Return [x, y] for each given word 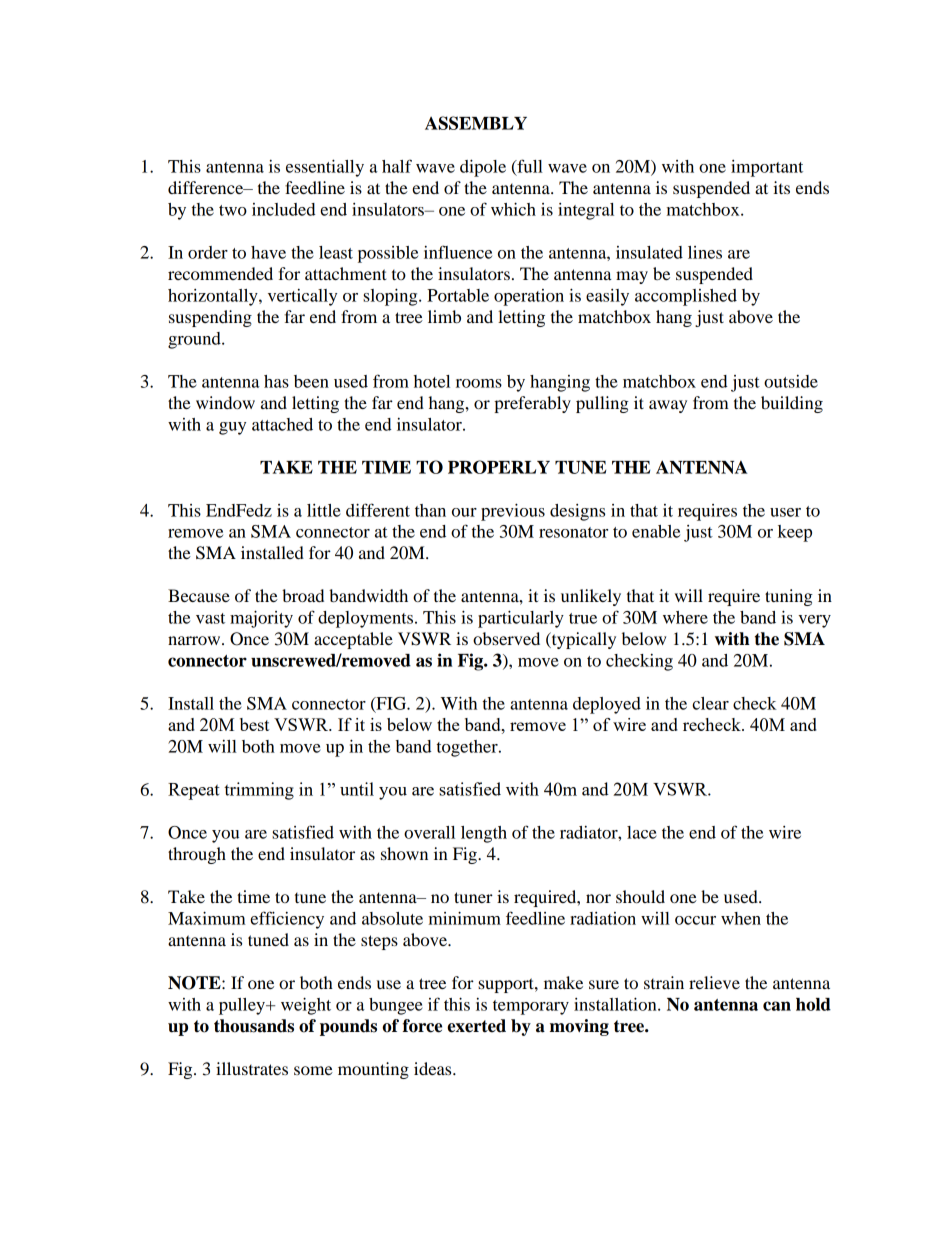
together [468, 748]
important [767, 168]
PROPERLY [499, 467]
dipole [483, 168]
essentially [325, 168]
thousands [254, 1026]
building [792, 404]
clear [710, 703]
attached [282, 424]
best [254, 724]
